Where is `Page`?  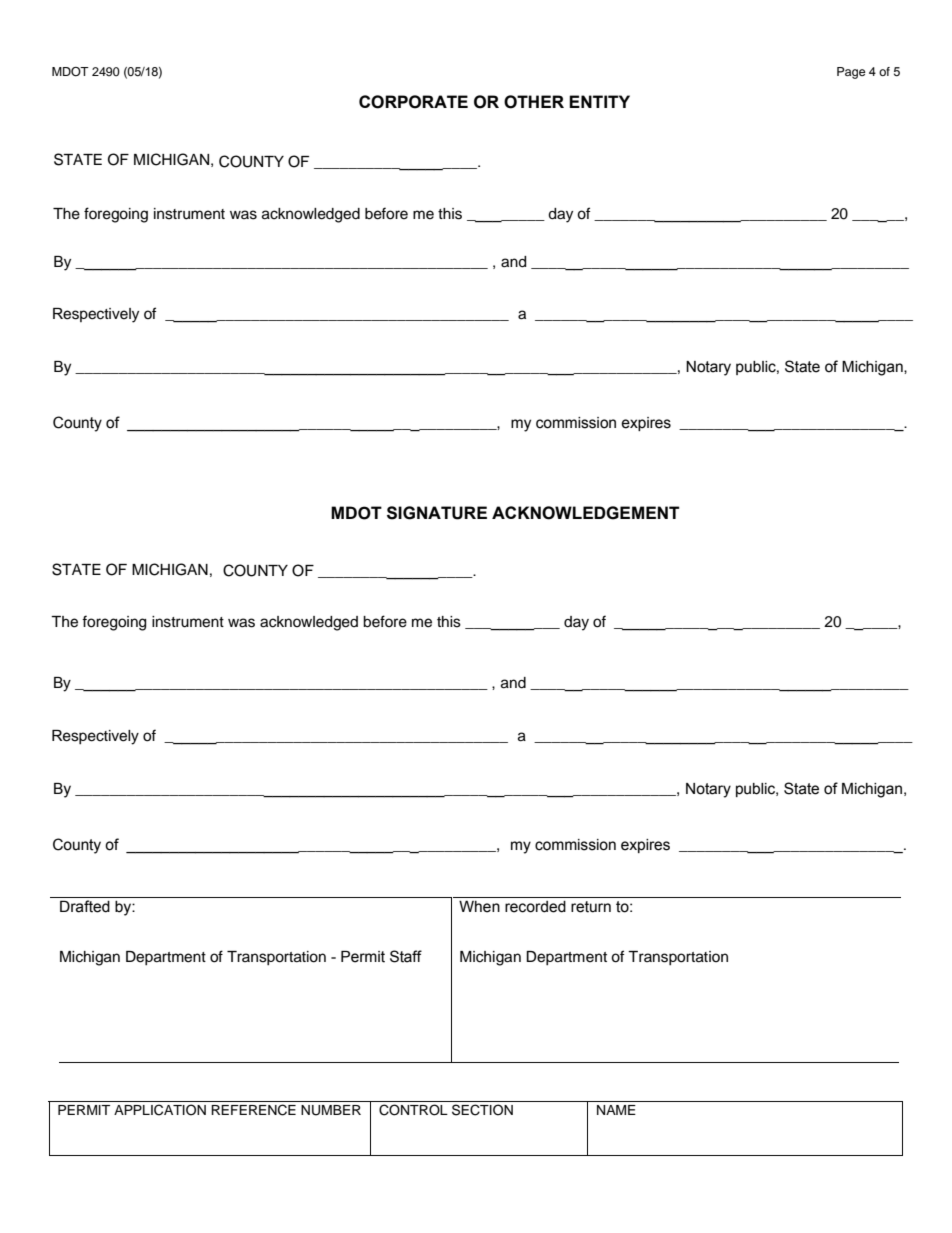
Page is located at coordinates (851, 73).
